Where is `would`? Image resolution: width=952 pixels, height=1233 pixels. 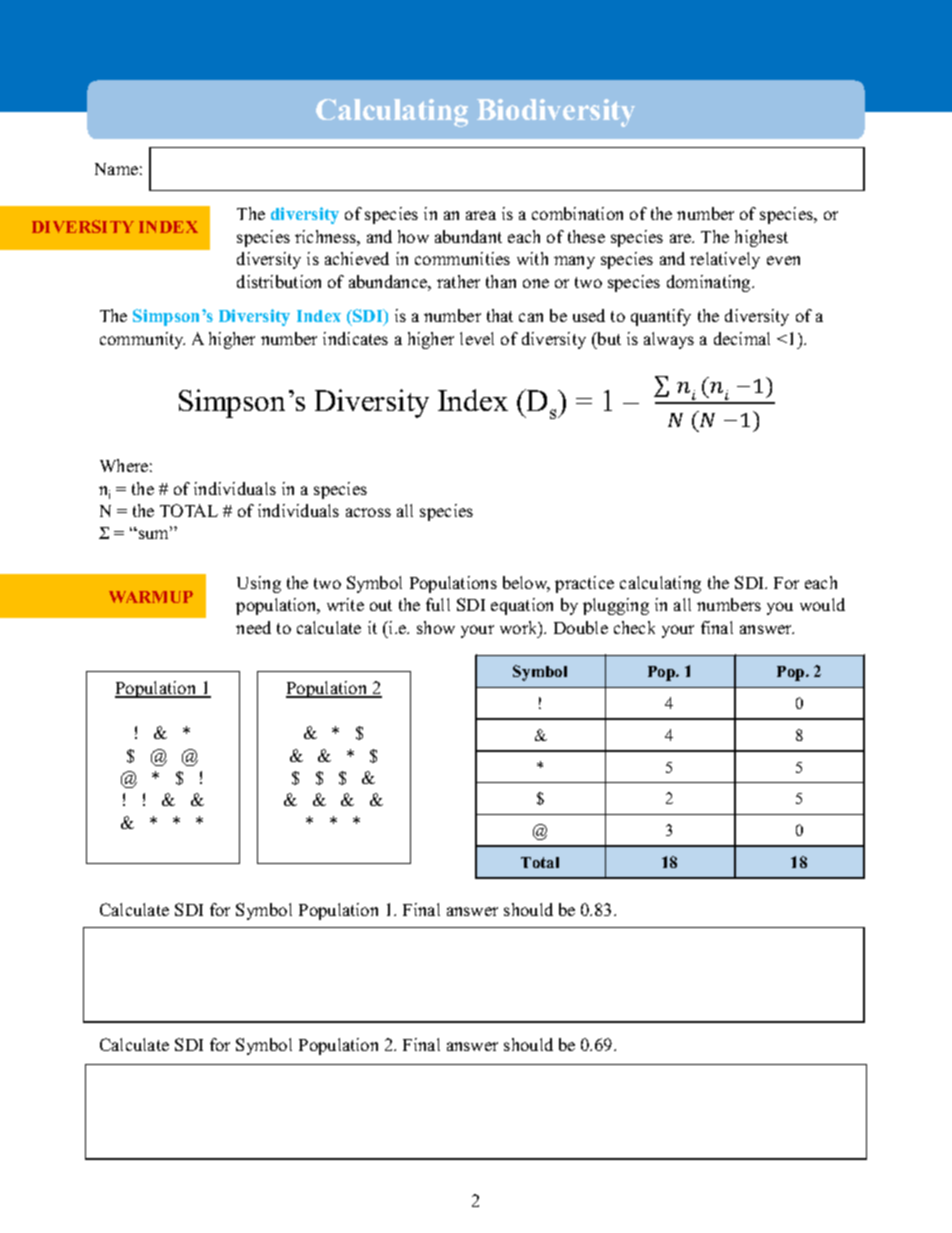
would is located at coordinates (822, 604).
